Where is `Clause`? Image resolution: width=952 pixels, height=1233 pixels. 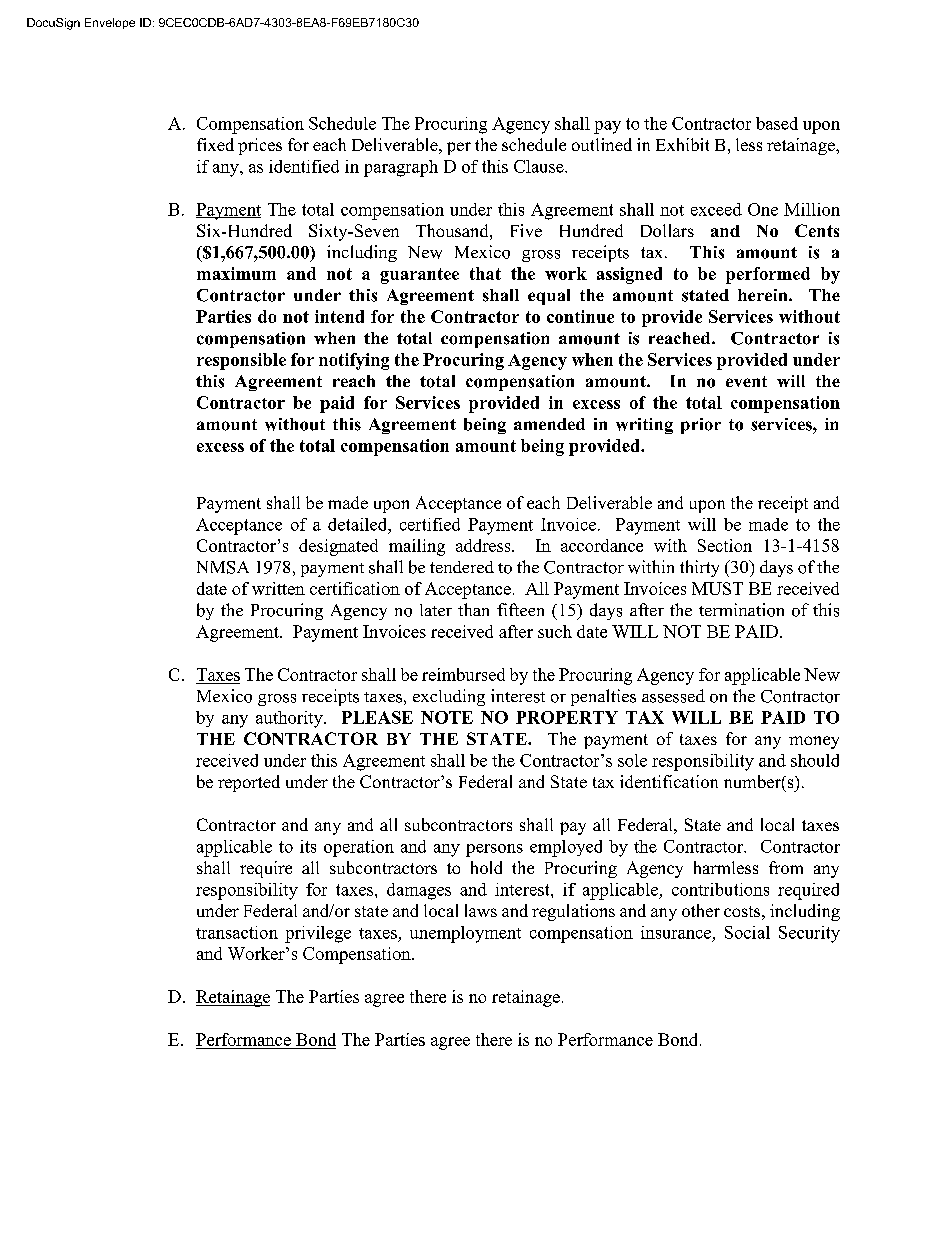 Clause is located at coordinates (540, 166).
